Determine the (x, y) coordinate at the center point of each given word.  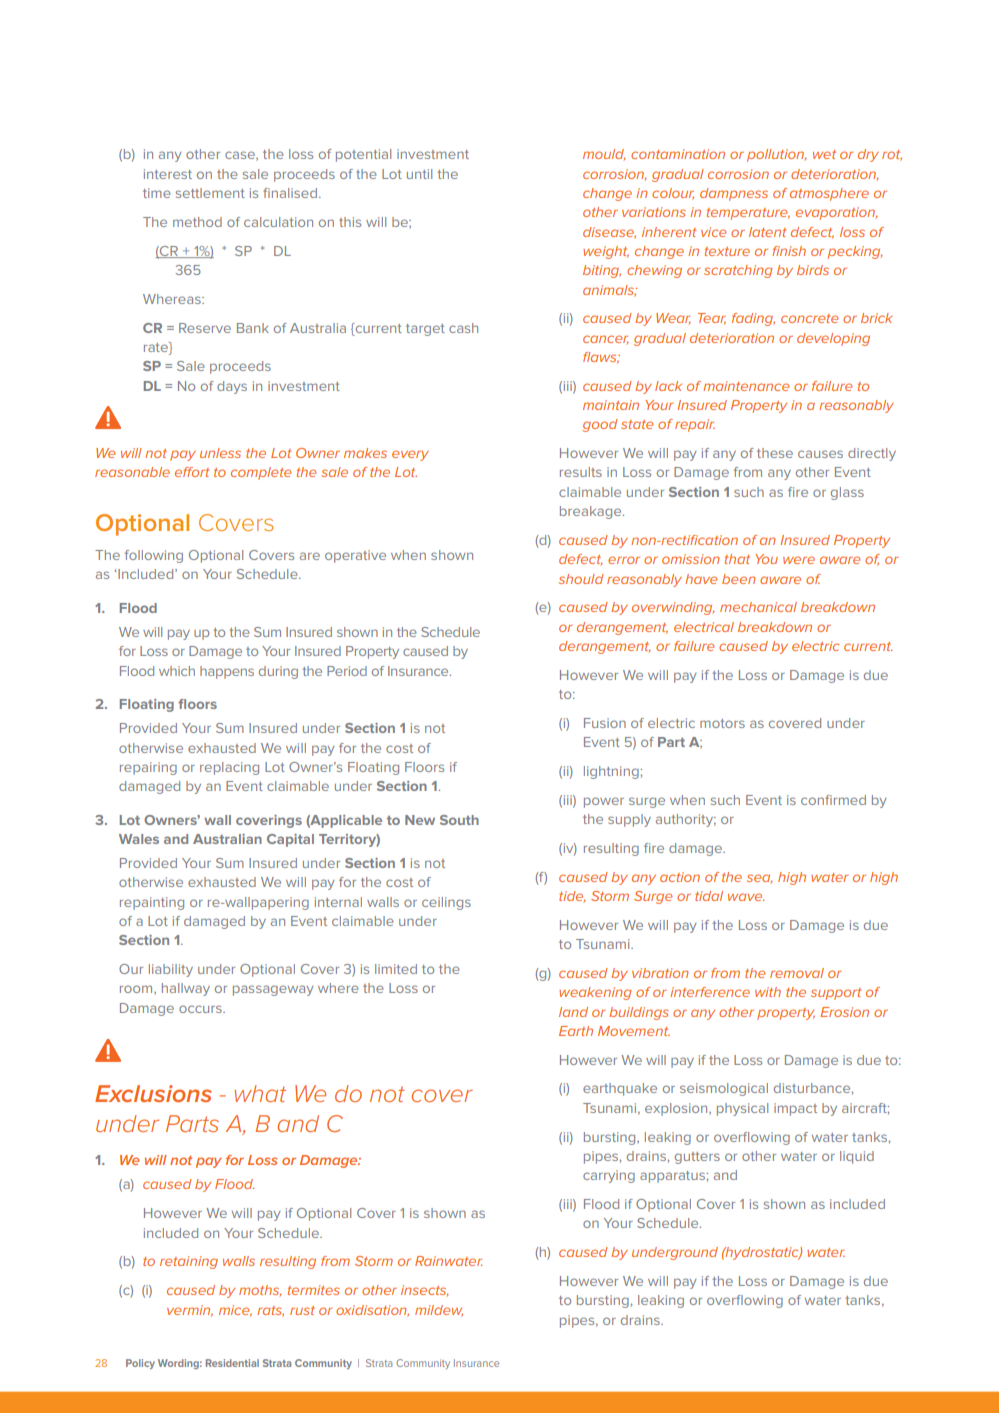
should (581, 579)
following (154, 556)
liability (171, 970)
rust (302, 1310)
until (419, 174)
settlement (210, 193)
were (799, 560)
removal (797, 973)
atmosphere (829, 194)
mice (235, 1311)
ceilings (446, 903)
